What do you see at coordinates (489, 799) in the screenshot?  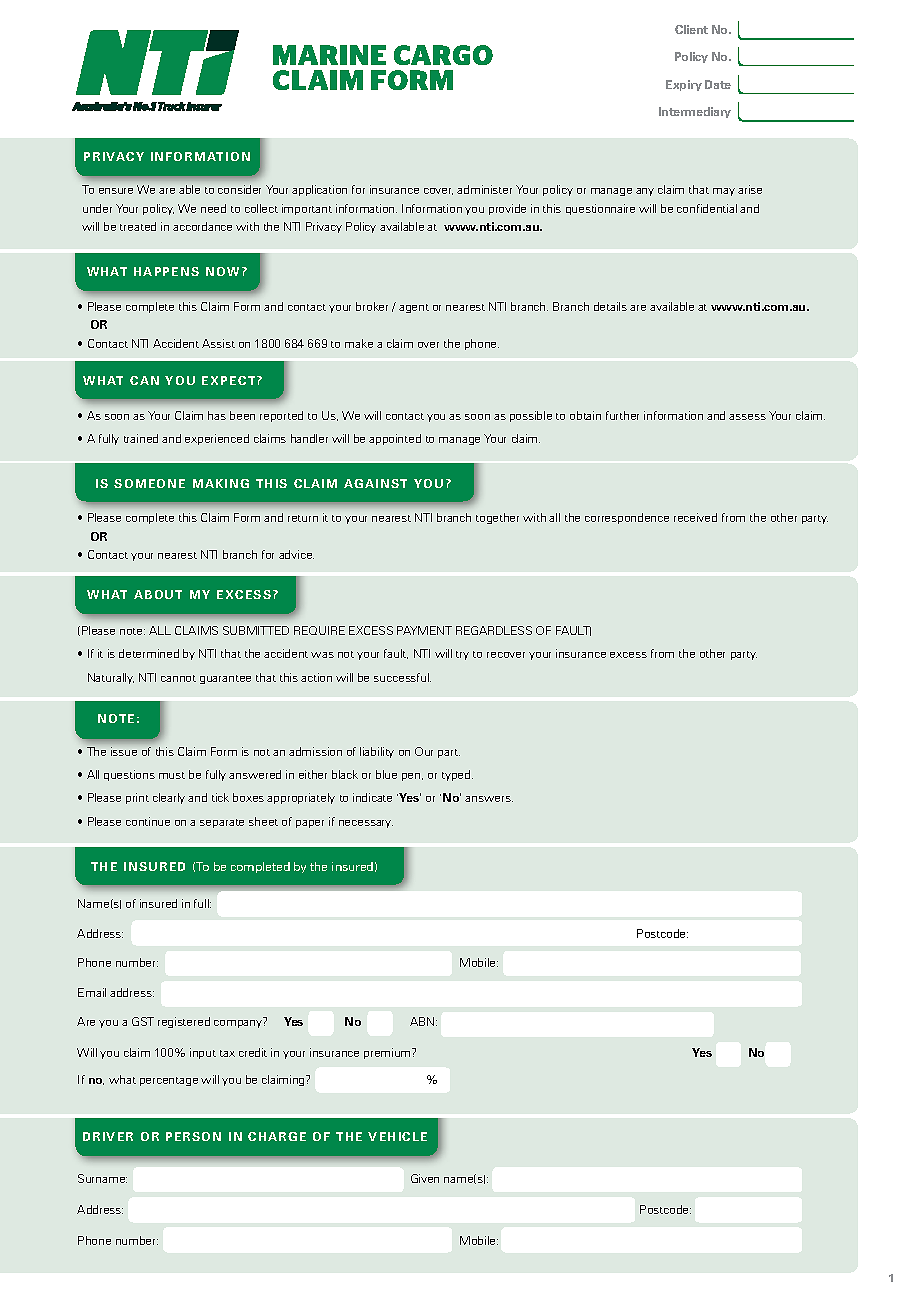 I see `answers` at bounding box center [489, 799].
